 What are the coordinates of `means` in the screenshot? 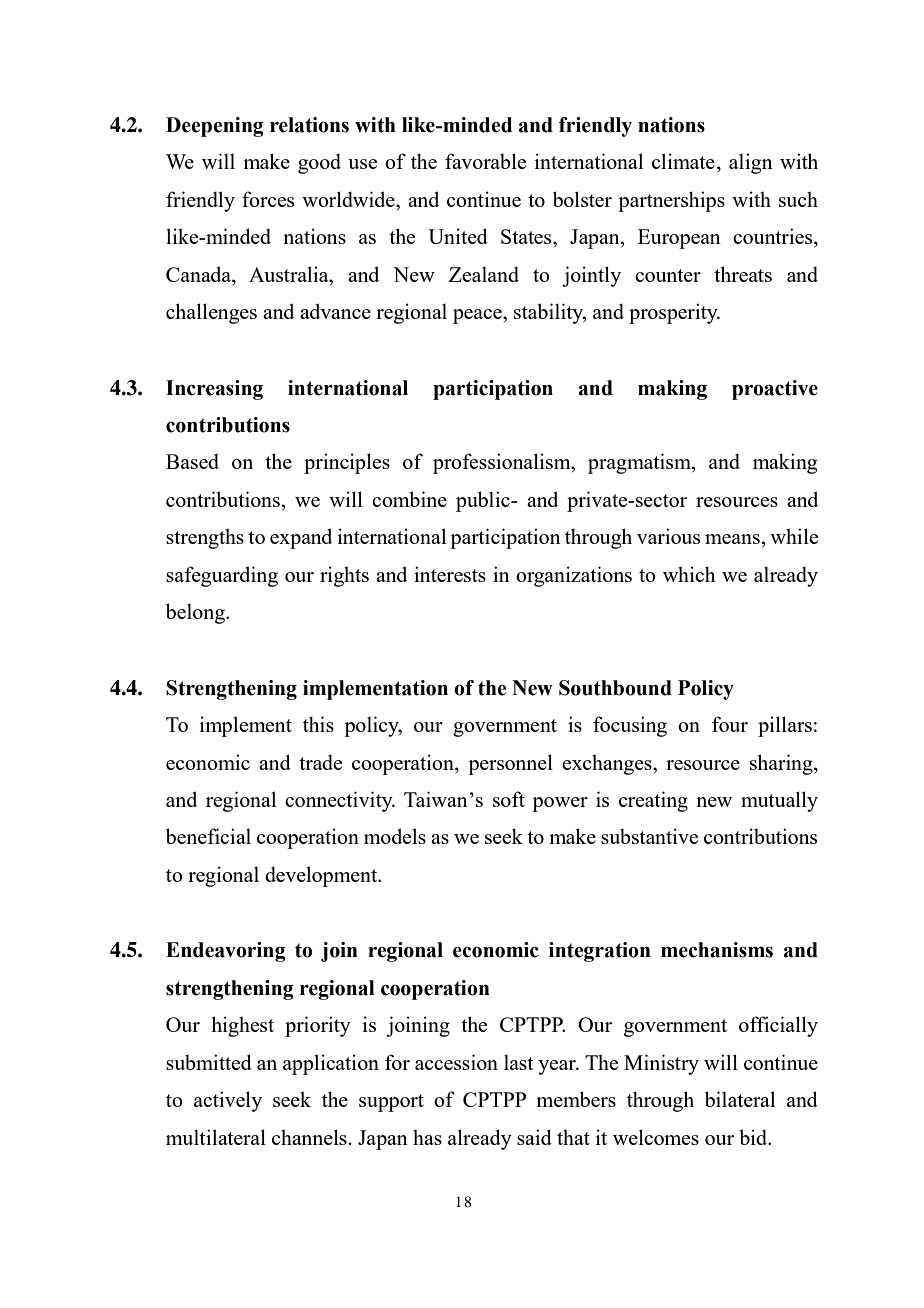 It's located at (733, 539).
